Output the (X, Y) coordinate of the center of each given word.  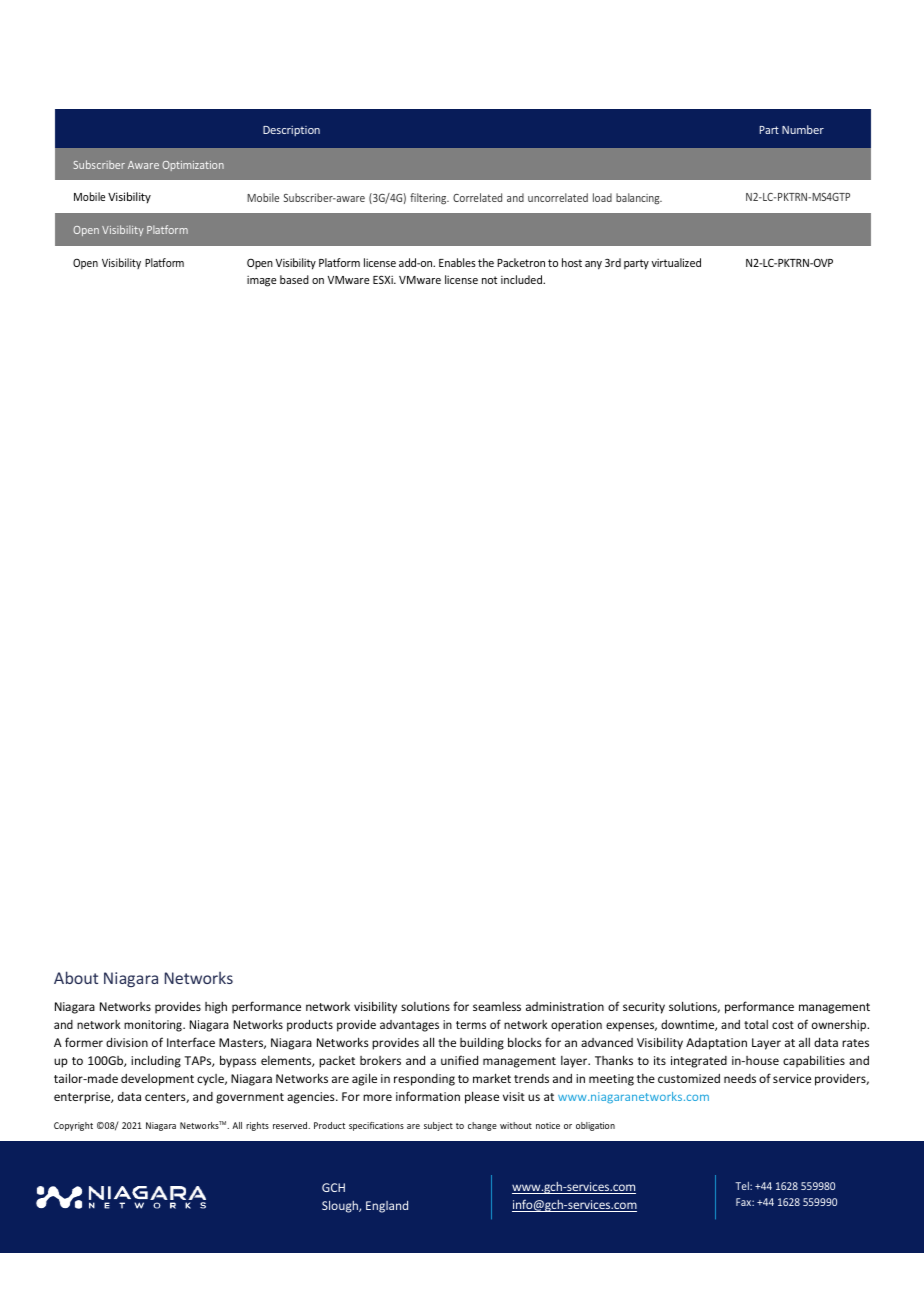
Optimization (193, 166)
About (76, 977)
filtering (429, 199)
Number (803, 129)
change (482, 1126)
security (644, 1008)
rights (257, 1126)
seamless (497, 1006)
